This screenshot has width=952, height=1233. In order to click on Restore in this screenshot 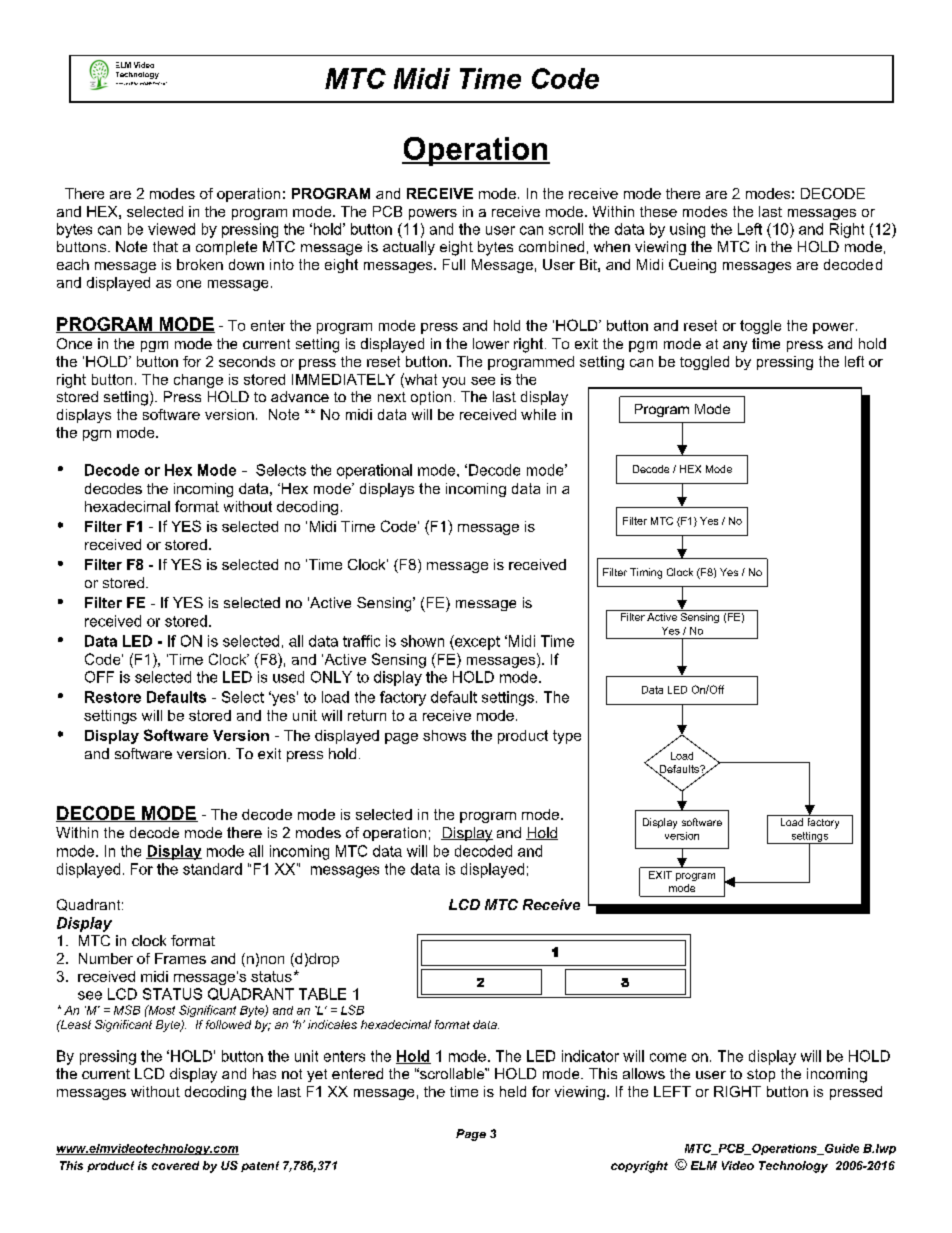, I will do `click(113, 697)`.
